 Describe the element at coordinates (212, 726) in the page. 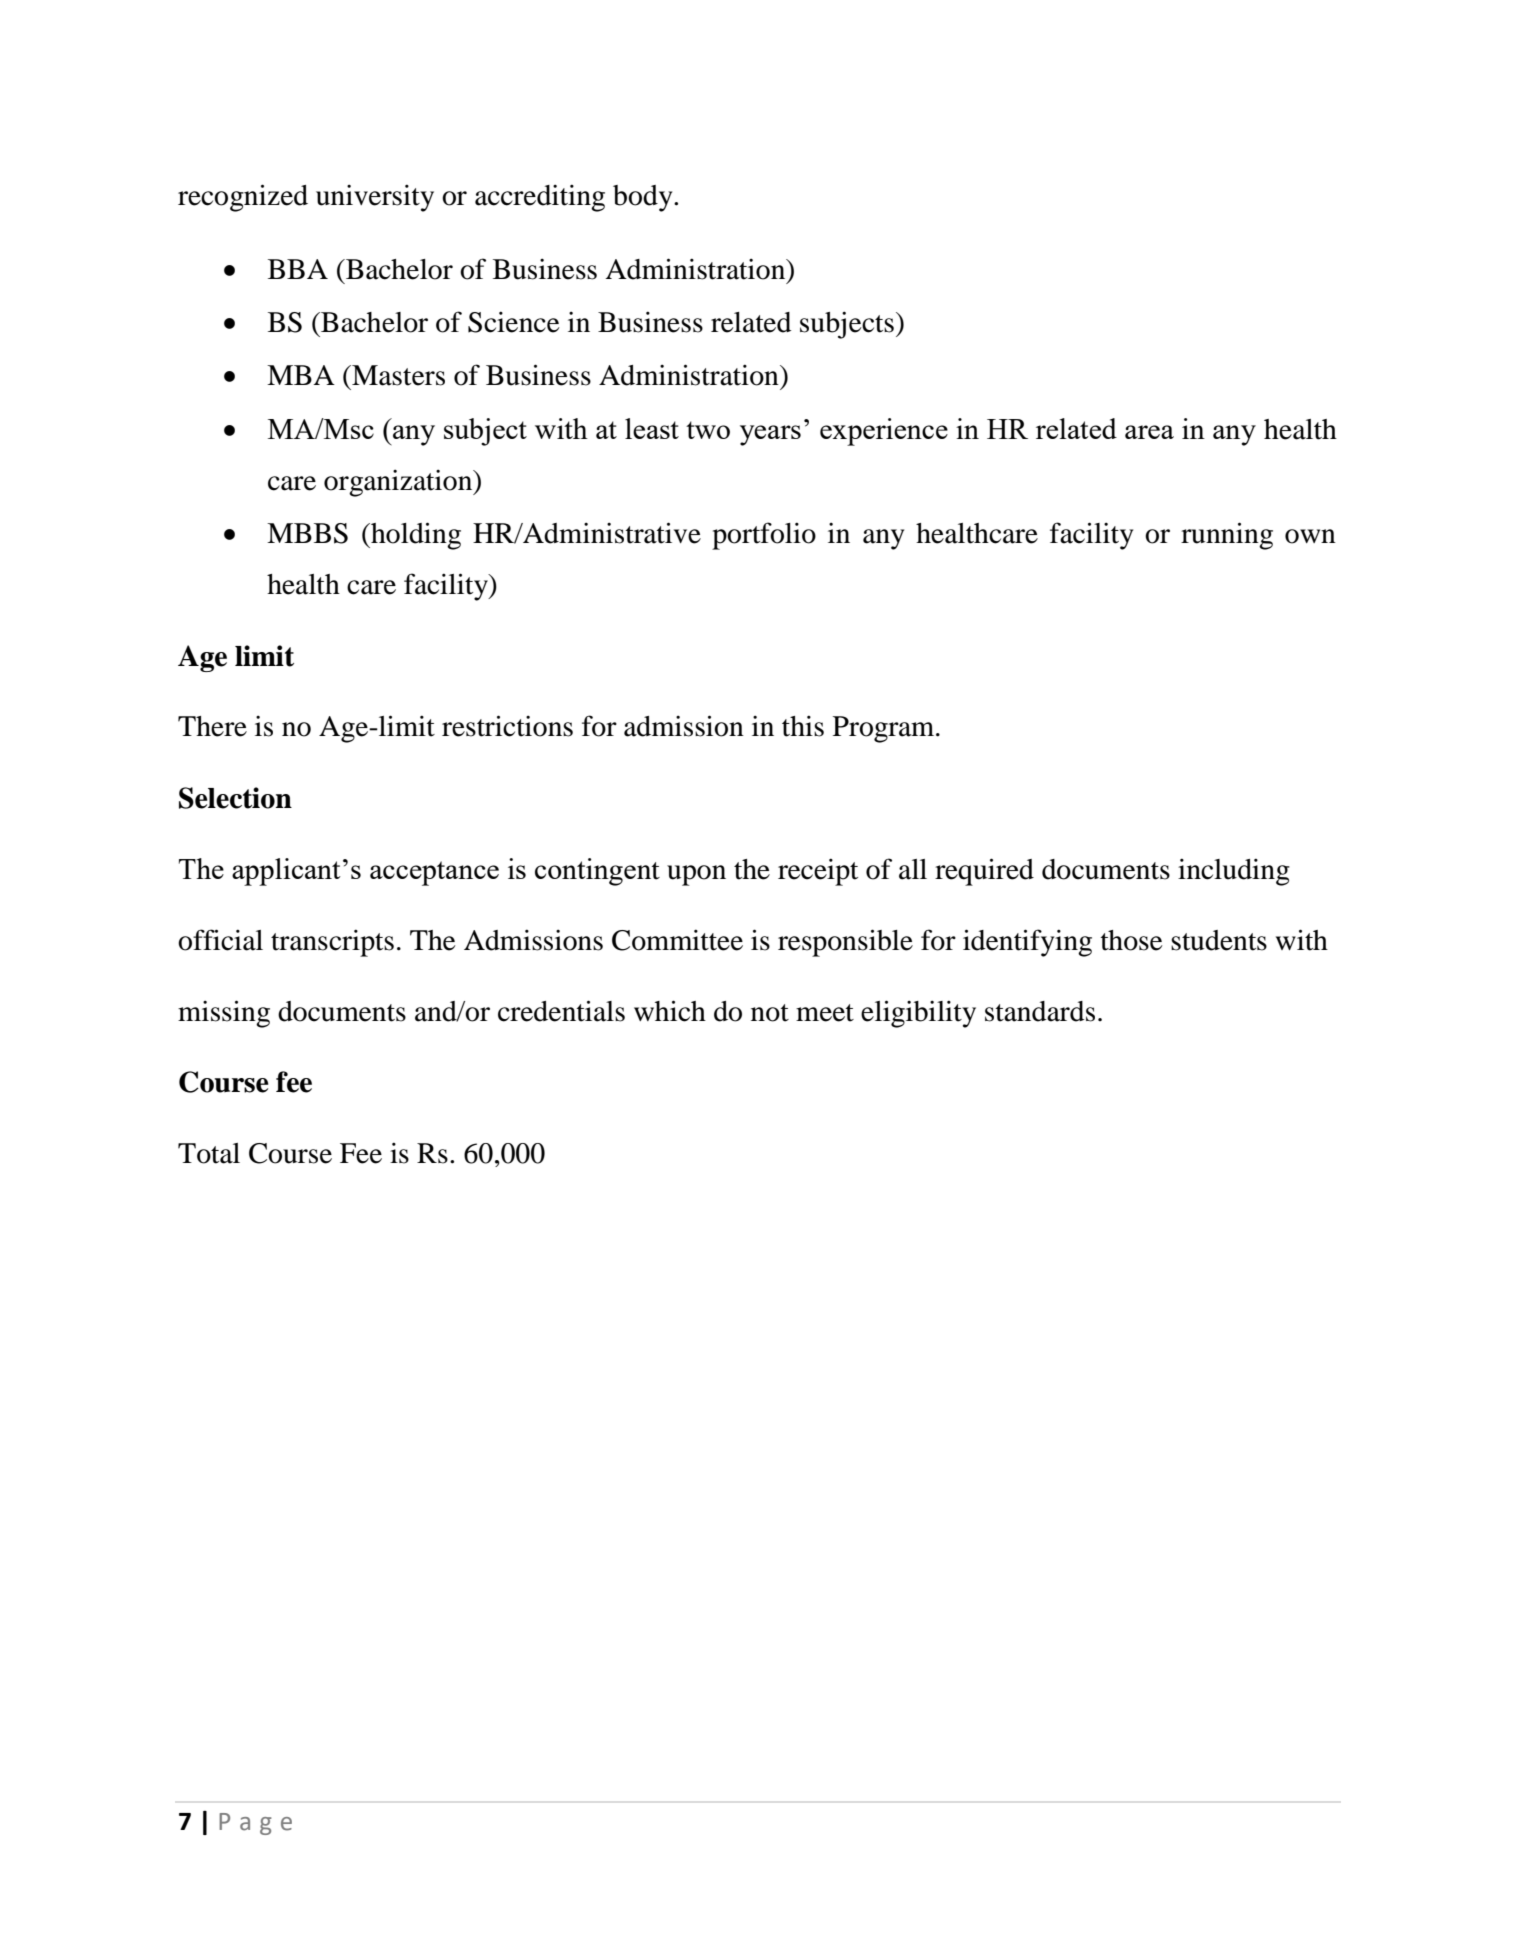

I see `There` at that location.
